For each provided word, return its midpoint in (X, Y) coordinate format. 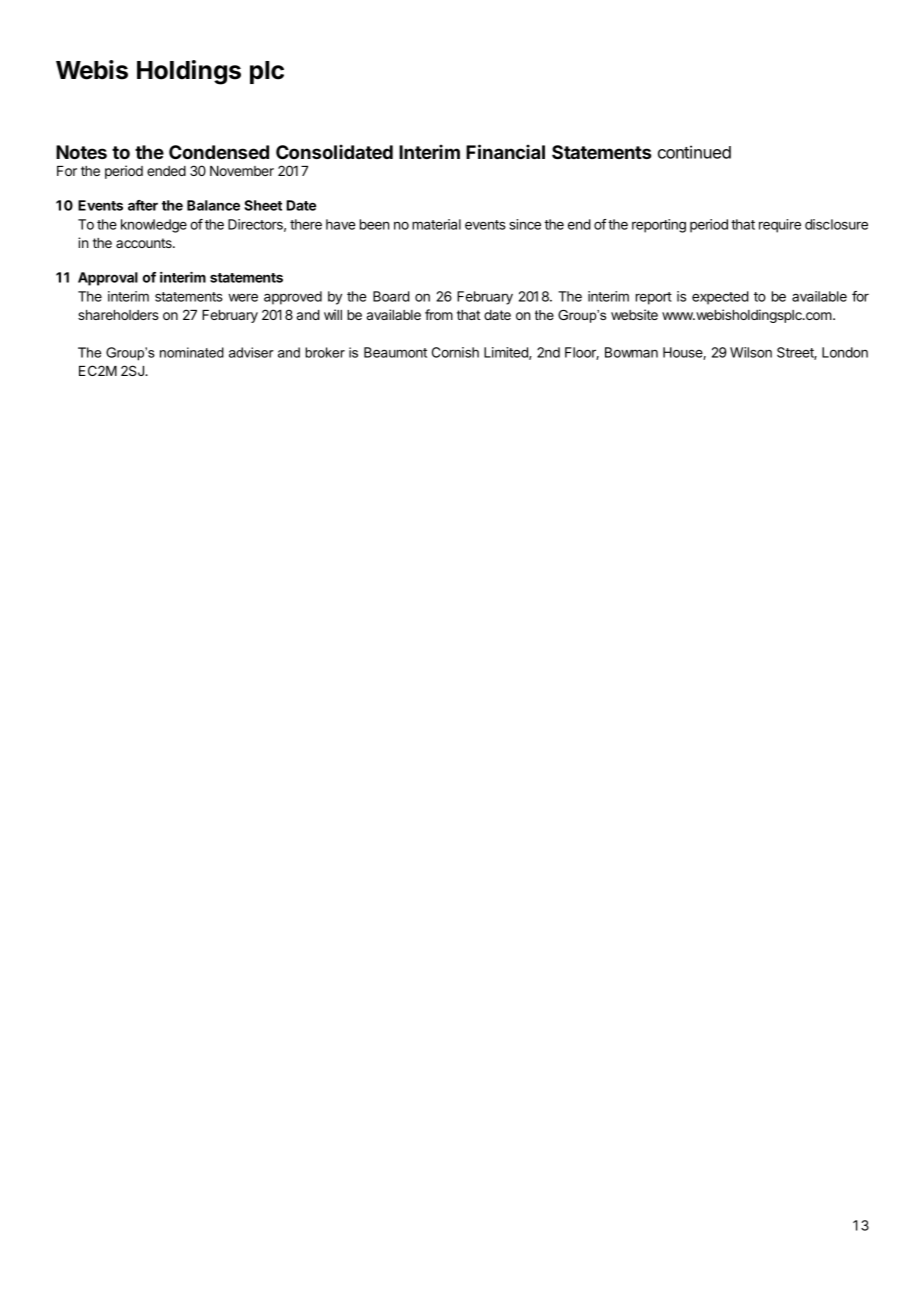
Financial (505, 151)
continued (694, 152)
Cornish (455, 352)
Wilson (751, 352)
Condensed (219, 152)
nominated (192, 352)
